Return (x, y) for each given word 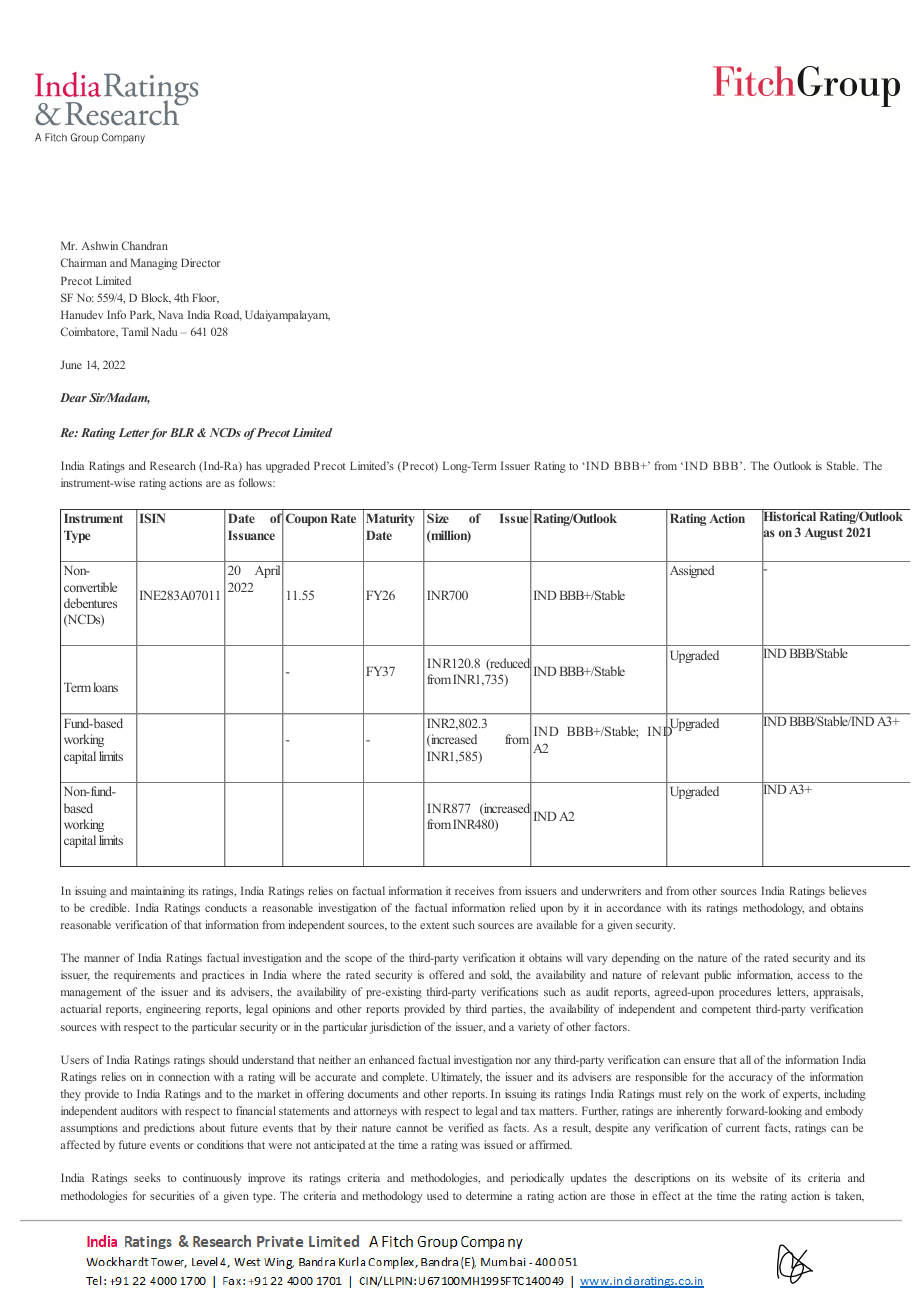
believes (848, 890)
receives (474, 890)
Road (228, 315)
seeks (147, 1177)
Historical (789, 516)
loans (106, 687)
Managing (154, 264)
